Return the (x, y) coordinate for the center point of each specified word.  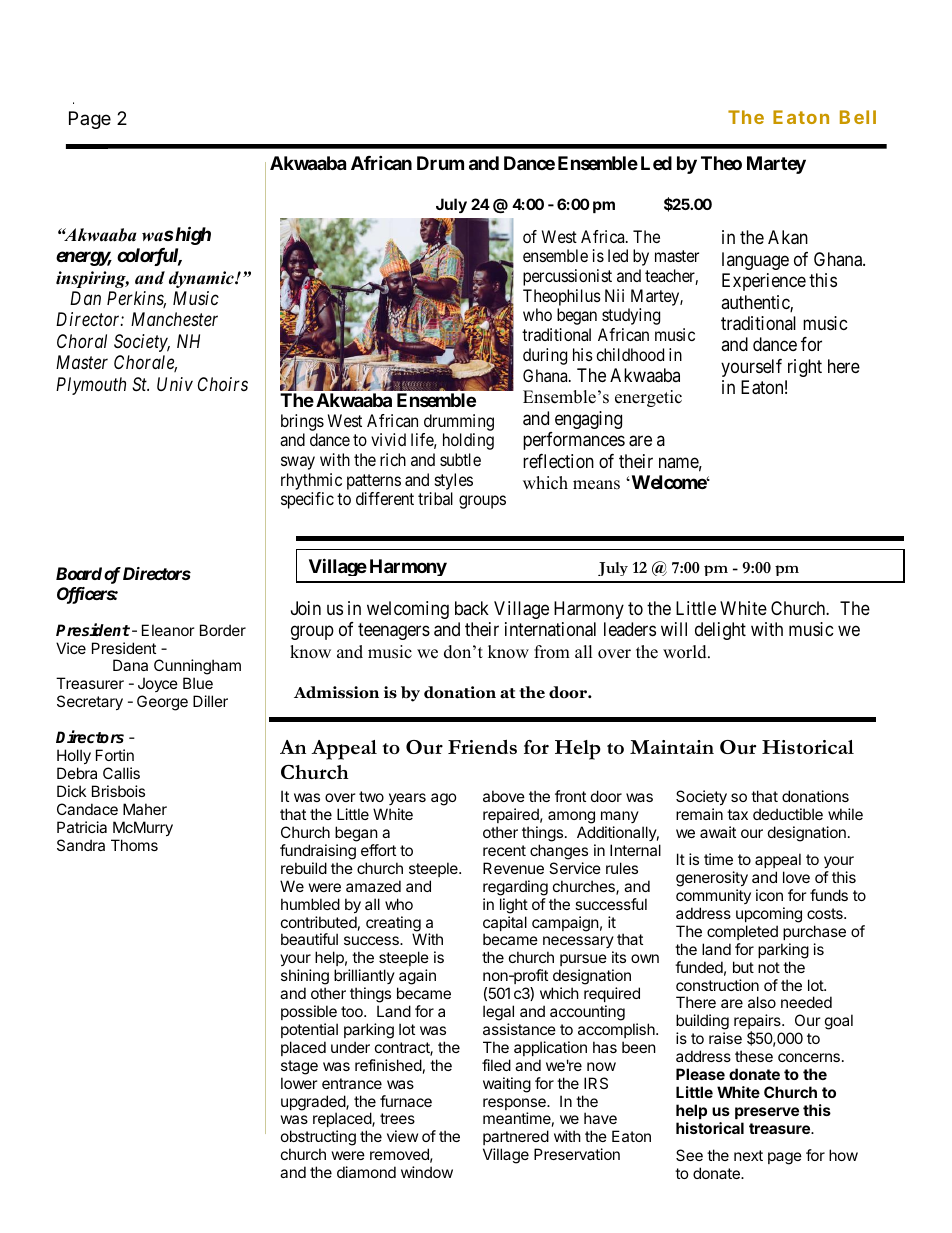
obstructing (318, 1139)
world (686, 652)
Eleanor (168, 630)
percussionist (567, 277)
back (472, 608)
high (193, 235)
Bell (858, 117)
